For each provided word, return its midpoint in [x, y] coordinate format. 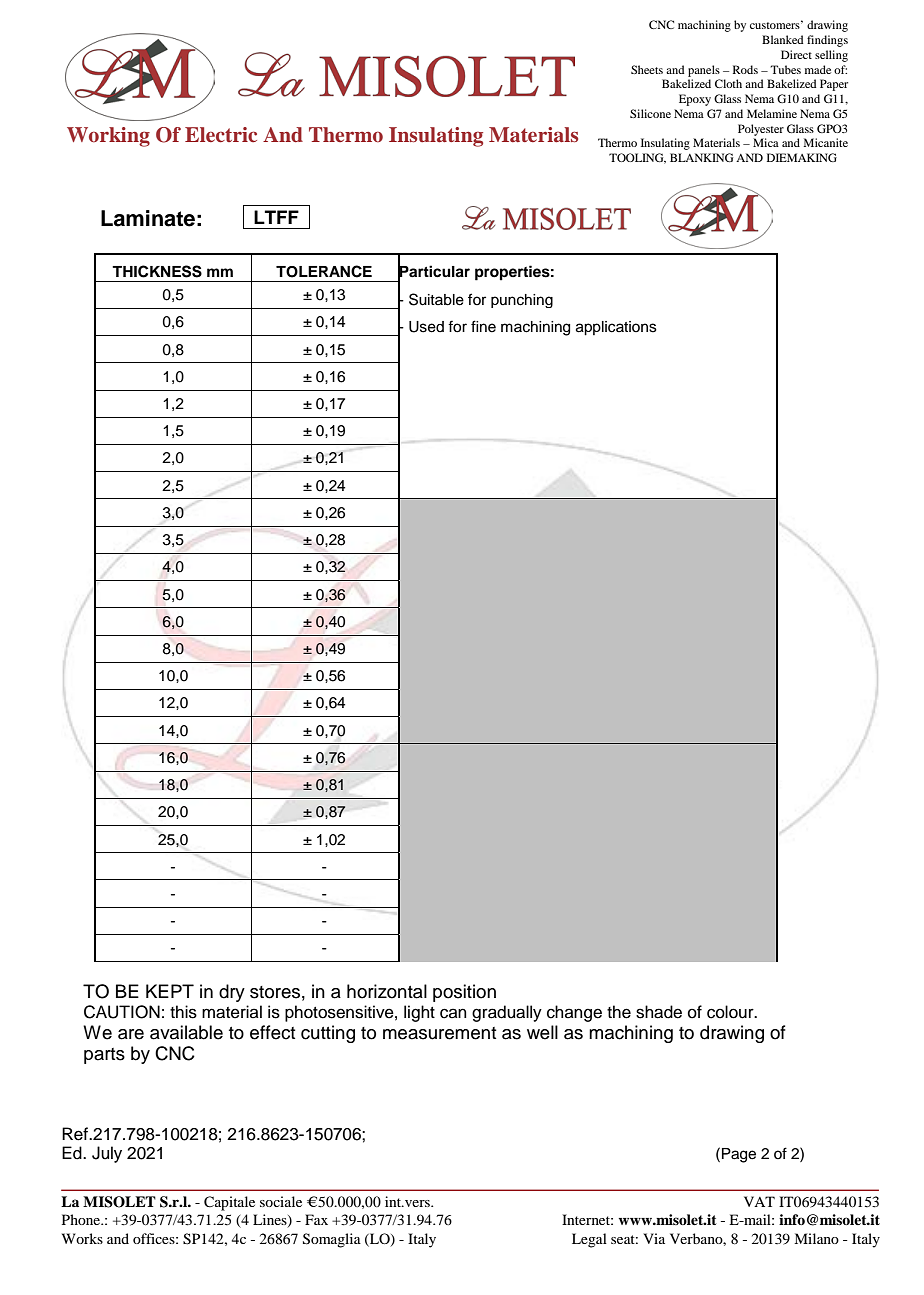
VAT [759, 1201]
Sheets [647, 69]
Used [426, 327]
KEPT [170, 991]
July [107, 1154]
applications [616, 328]
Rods [745, 69]
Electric [221, 135]
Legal [589, 1240]
